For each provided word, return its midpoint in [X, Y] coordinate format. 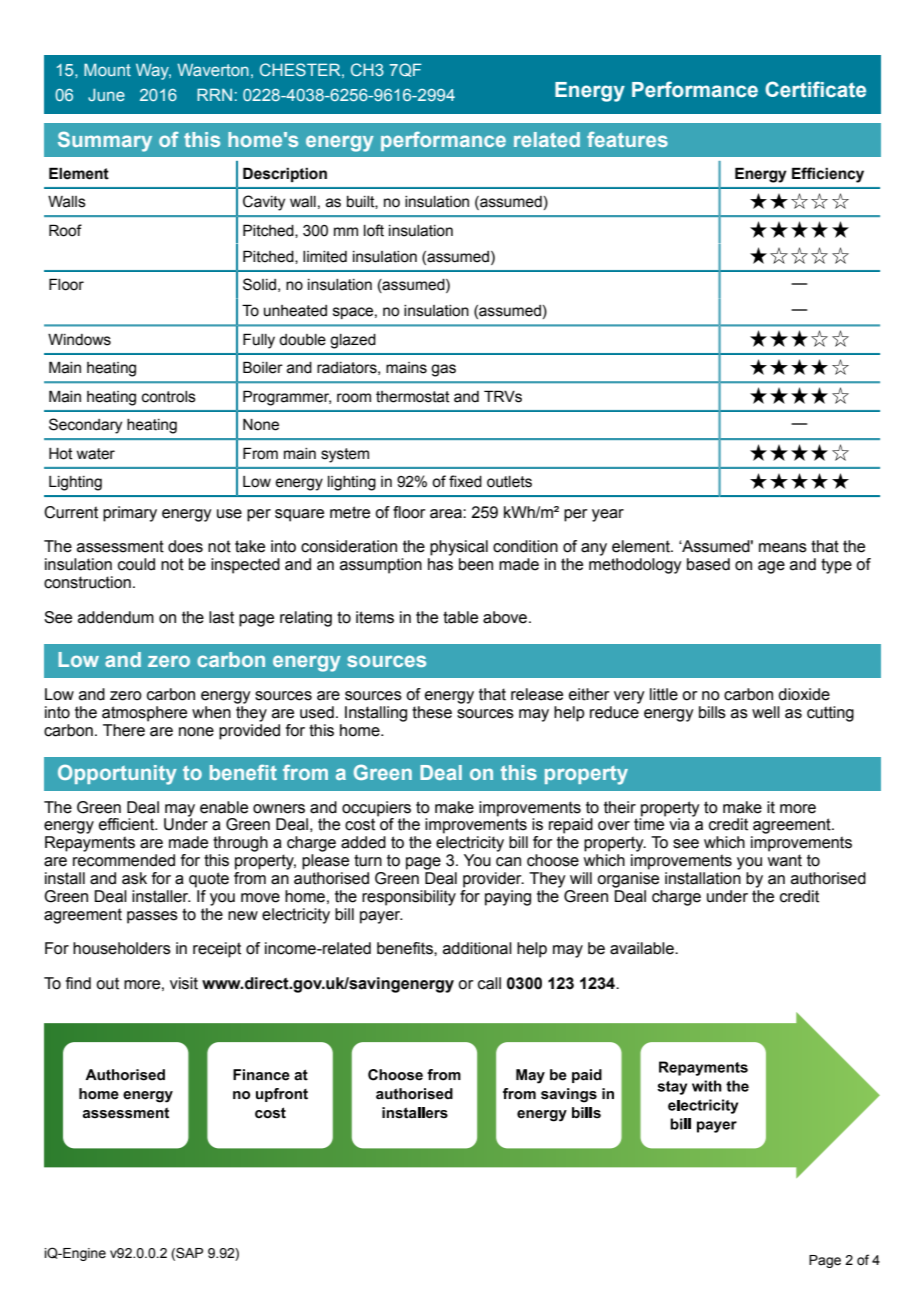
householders [122, 948]
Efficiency [828, 175]
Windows [79, 340]
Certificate [815, 89]
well [766, 712]
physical [459, 548]
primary [130, 514]
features [627, 139]
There [124, 730]
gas [443, 370]
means [783, 548]
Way [153, 71]
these [432, 712]
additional [477, 948]
